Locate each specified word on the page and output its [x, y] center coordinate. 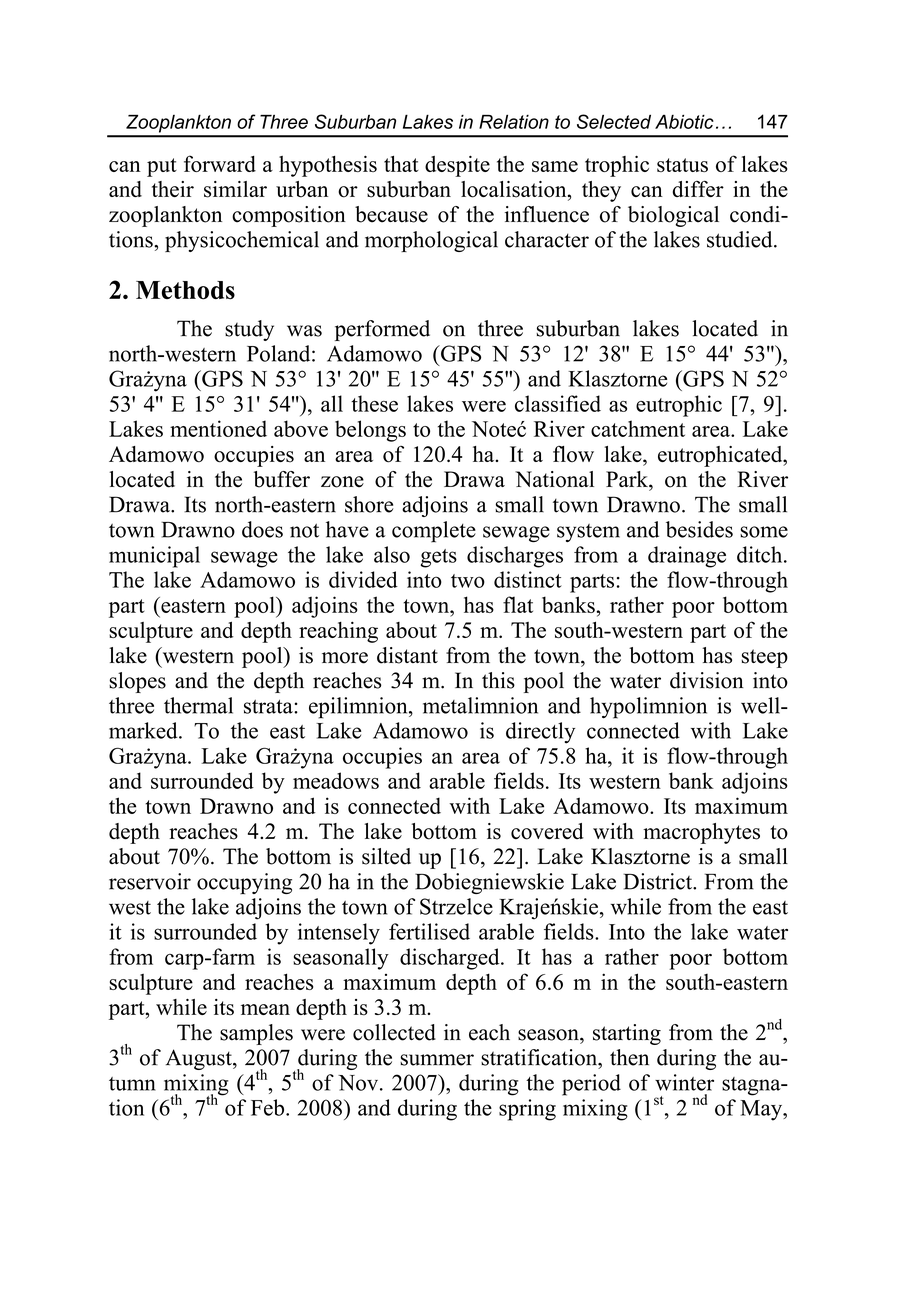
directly [540, 733]
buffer [282, 479]
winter [684, 1082]
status [682, 165]
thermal [198, 705]
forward [220, 163]
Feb [269, 1107]
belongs [370, 431]
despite [457, 166]
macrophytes [701, 833]
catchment [638, 428]
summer [437, 1060]
